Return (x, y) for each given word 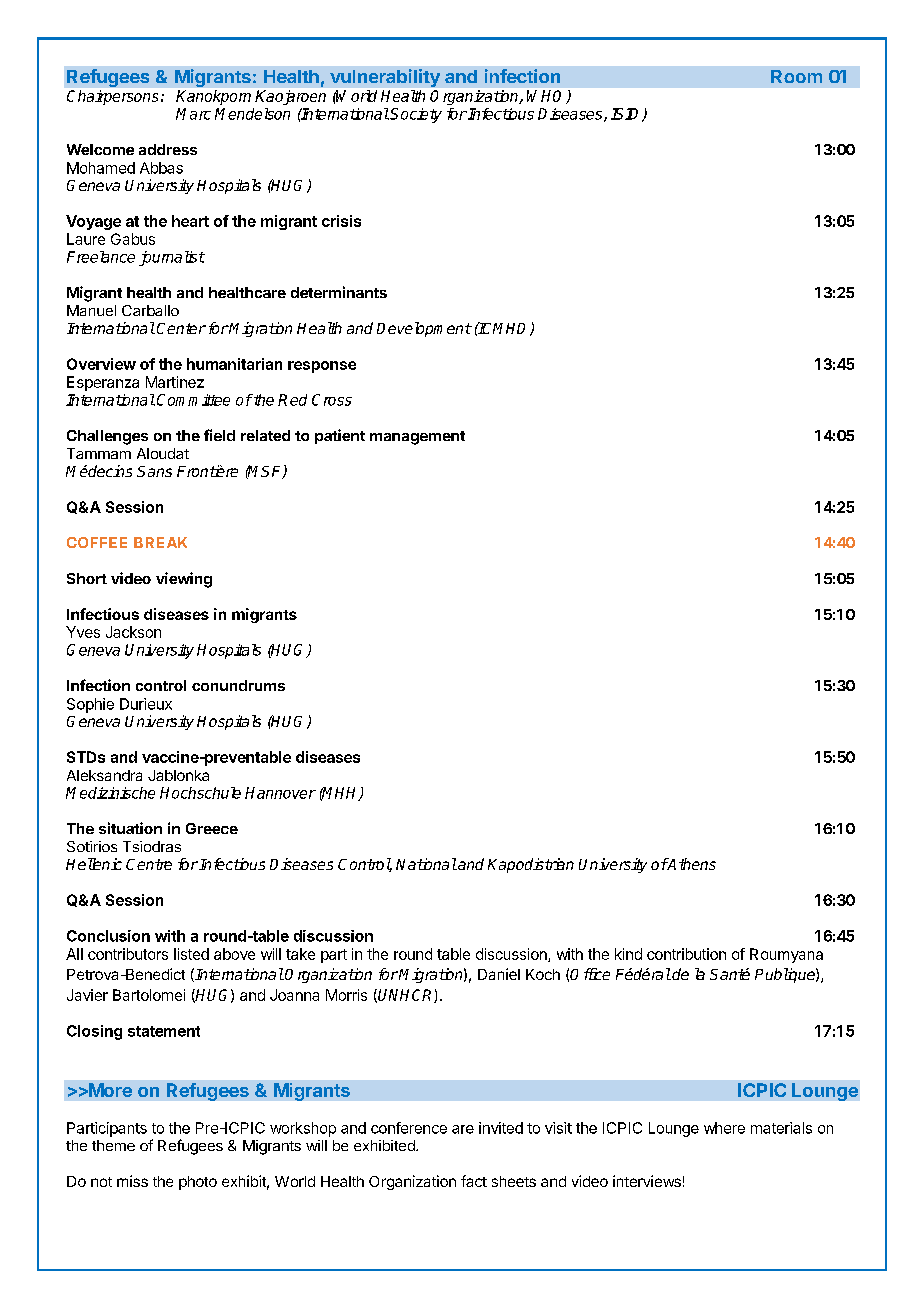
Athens (691, 864)
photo (198, 1183)
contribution (686, 954)
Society (416, 115)
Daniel (499, 974)
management (417, 438)
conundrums (238, 685)
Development (424, 329)
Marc (193, 114)
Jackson (133, 632)
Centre (149, 864)
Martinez (175, 382)
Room (796, 76)
